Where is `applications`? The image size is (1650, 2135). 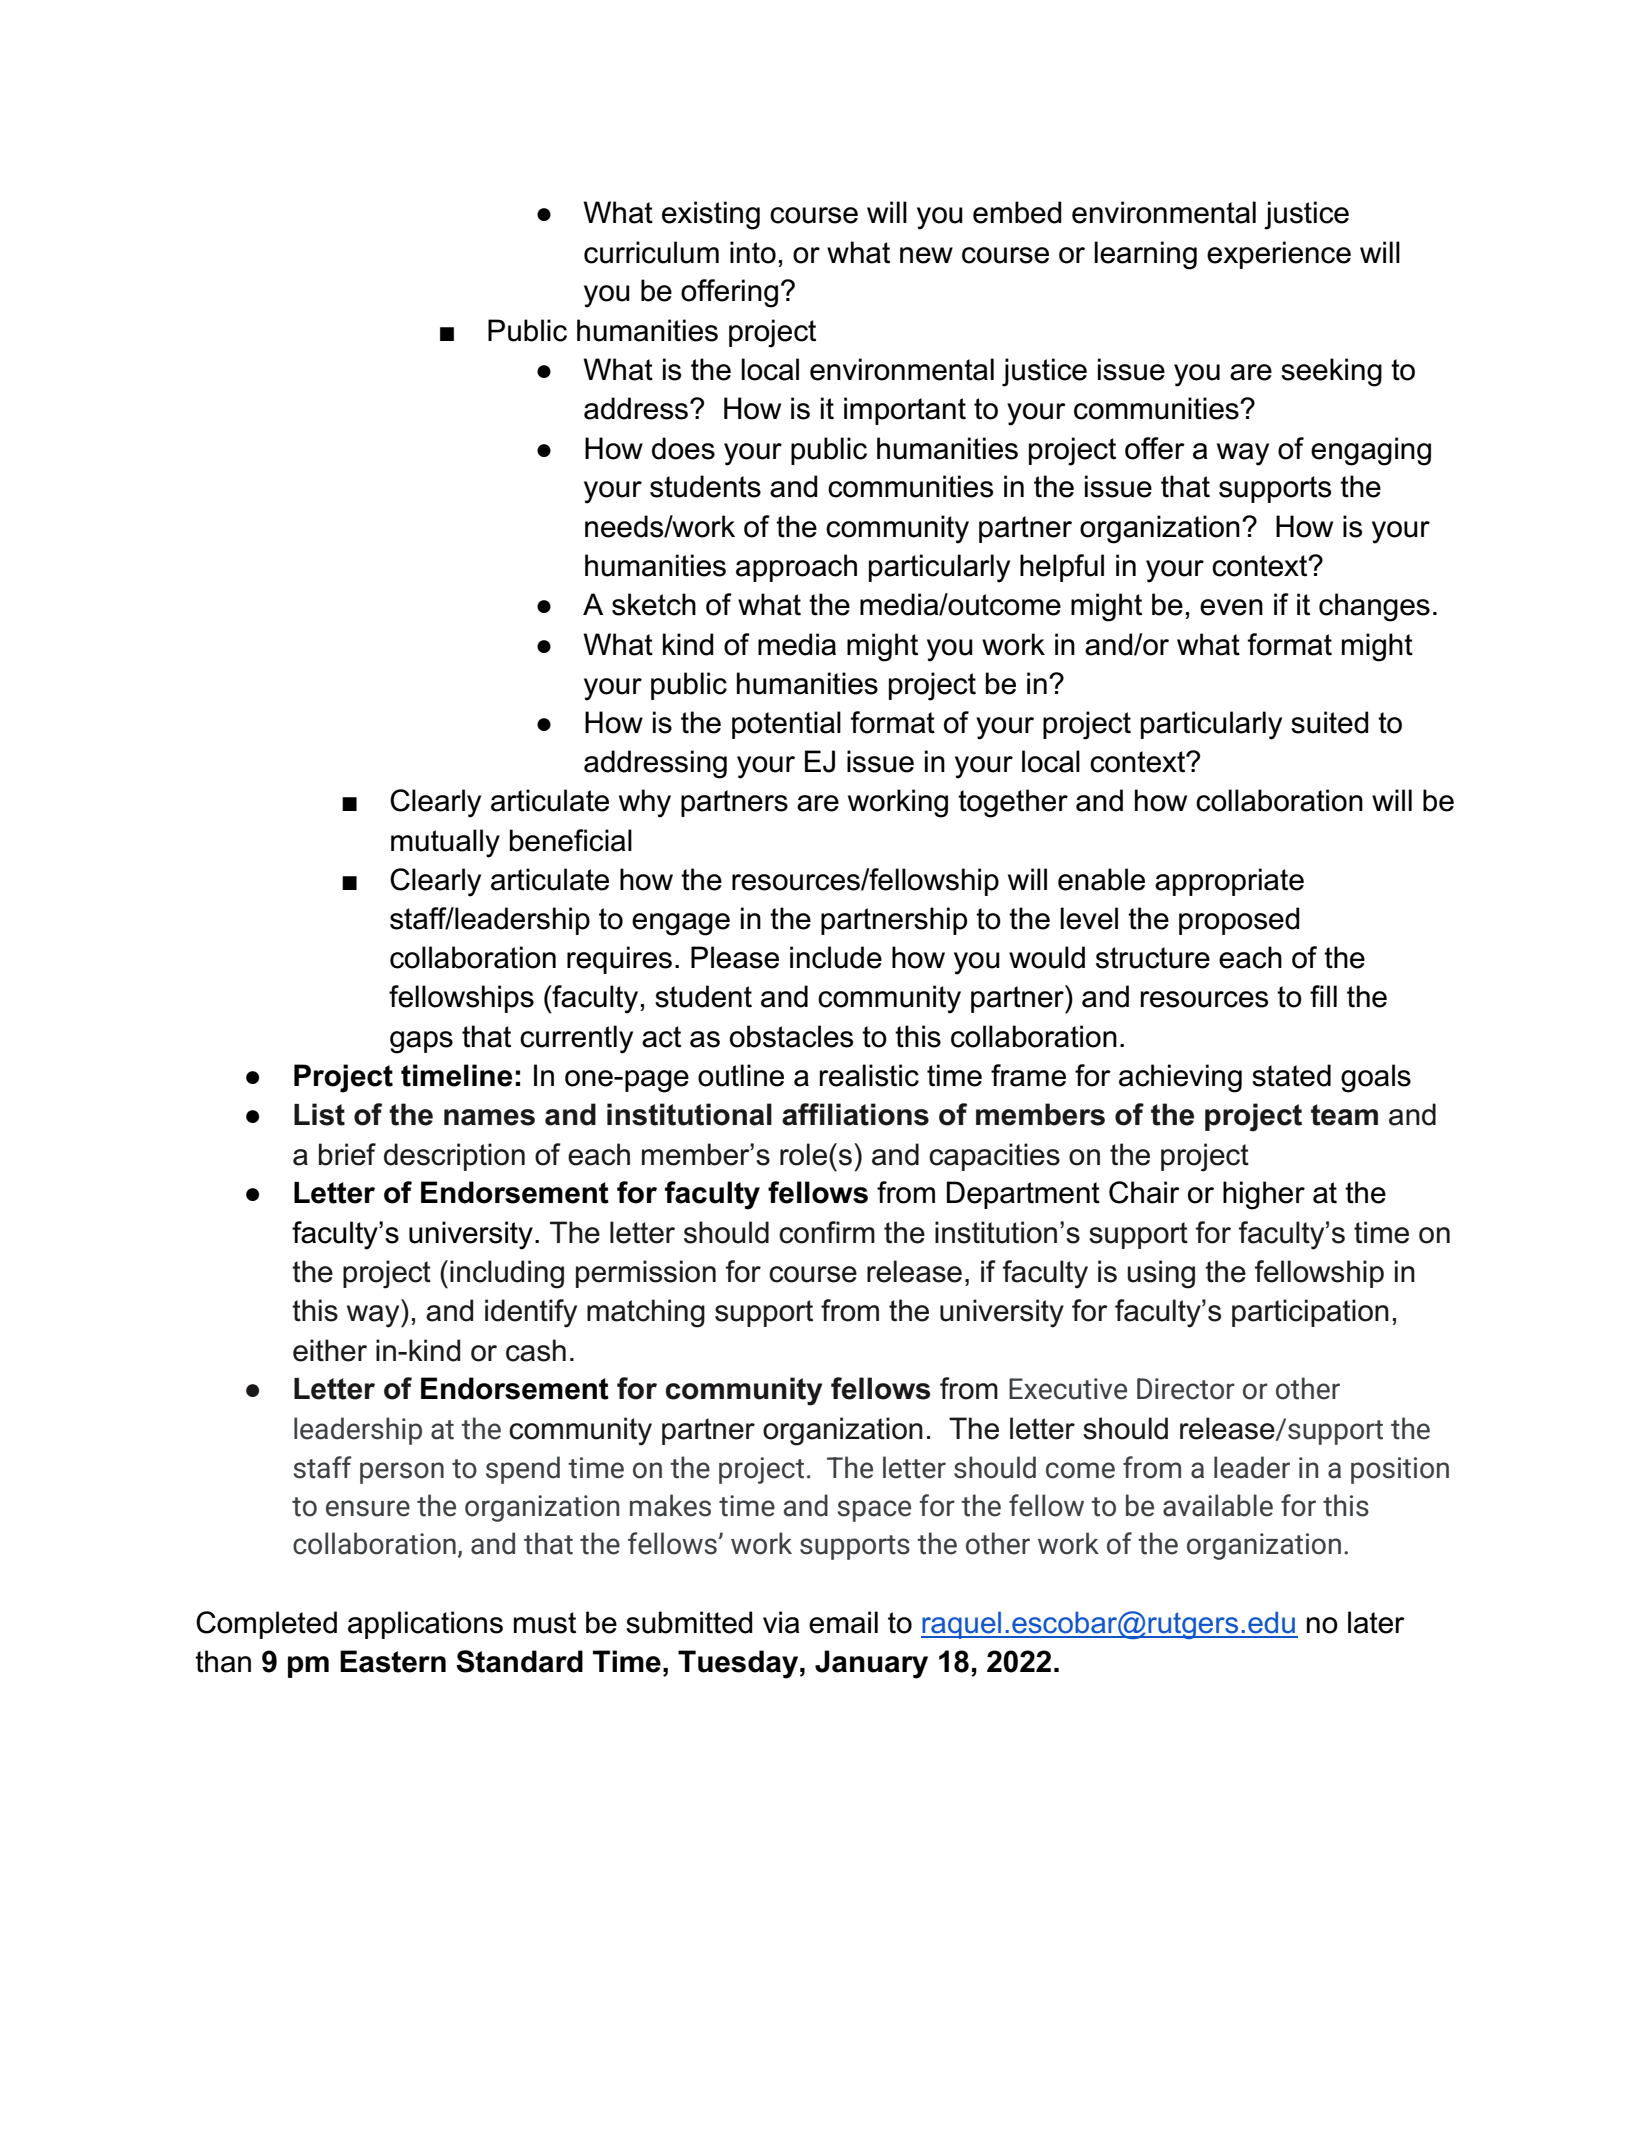 applications is located at coordinates (425, 1625).
